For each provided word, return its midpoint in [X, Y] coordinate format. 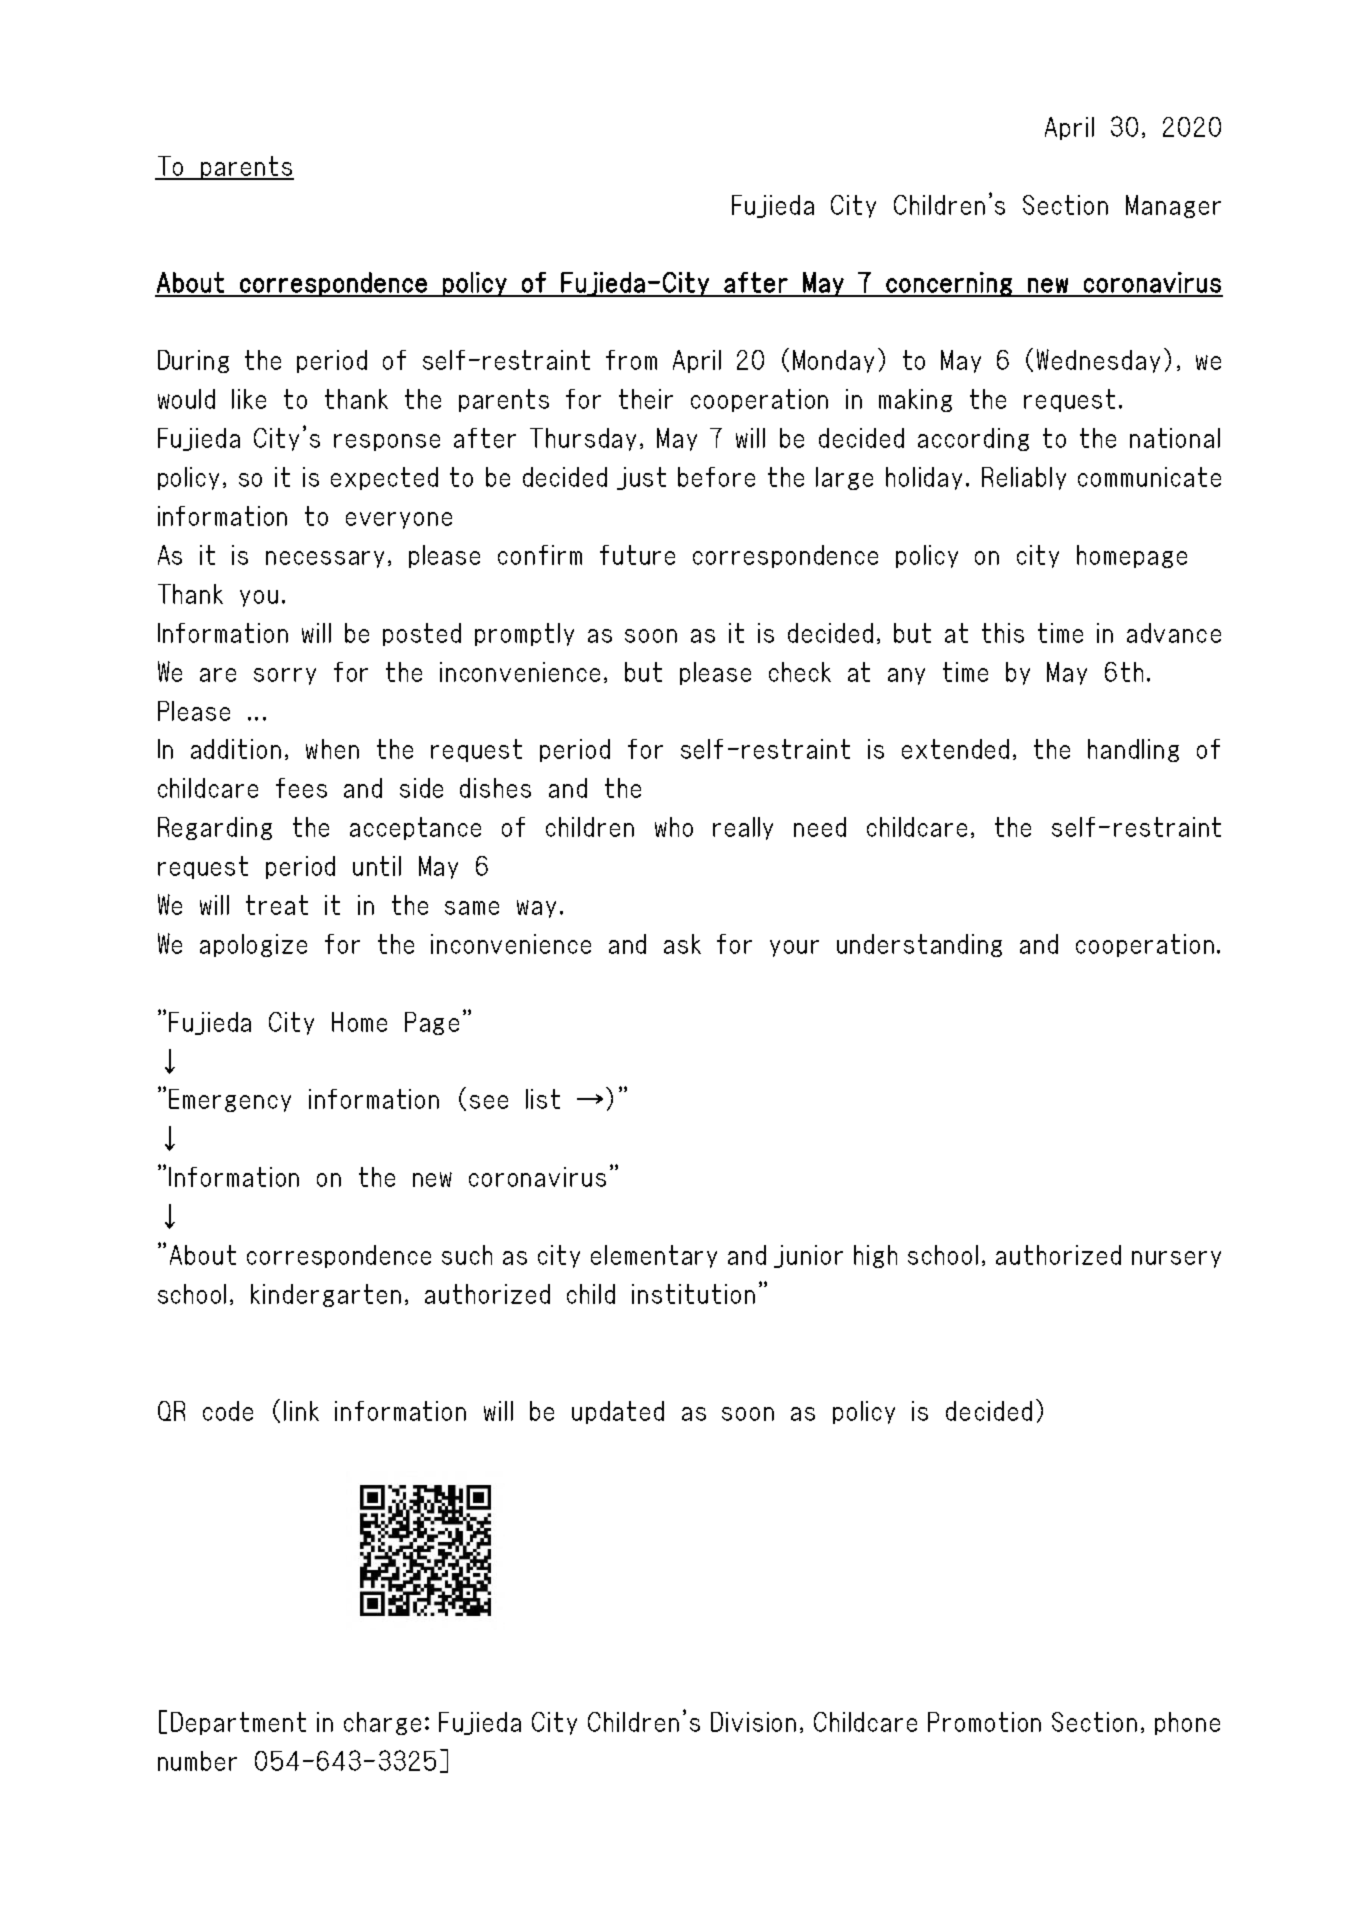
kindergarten [326, 1295]
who [674, 827]
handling [1133, 750]
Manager [1173, 206]
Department [238, 1723]
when [332, 749]
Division [753, 1722]
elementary [654, 1256]
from [631, 360]
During [193, 361]
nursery [1176, 1259]
